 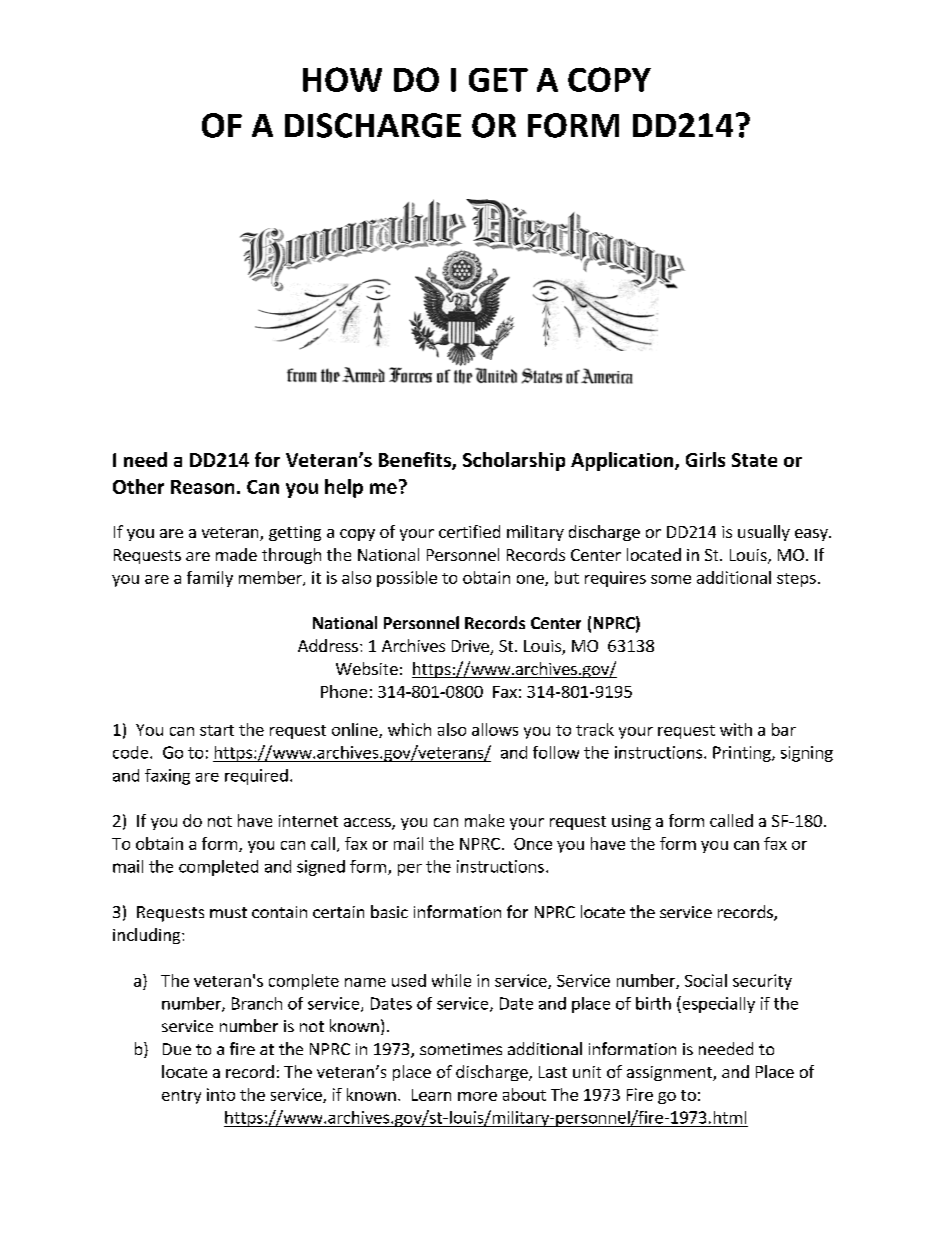 I want to click on into, so click(x=221, y=1094).
